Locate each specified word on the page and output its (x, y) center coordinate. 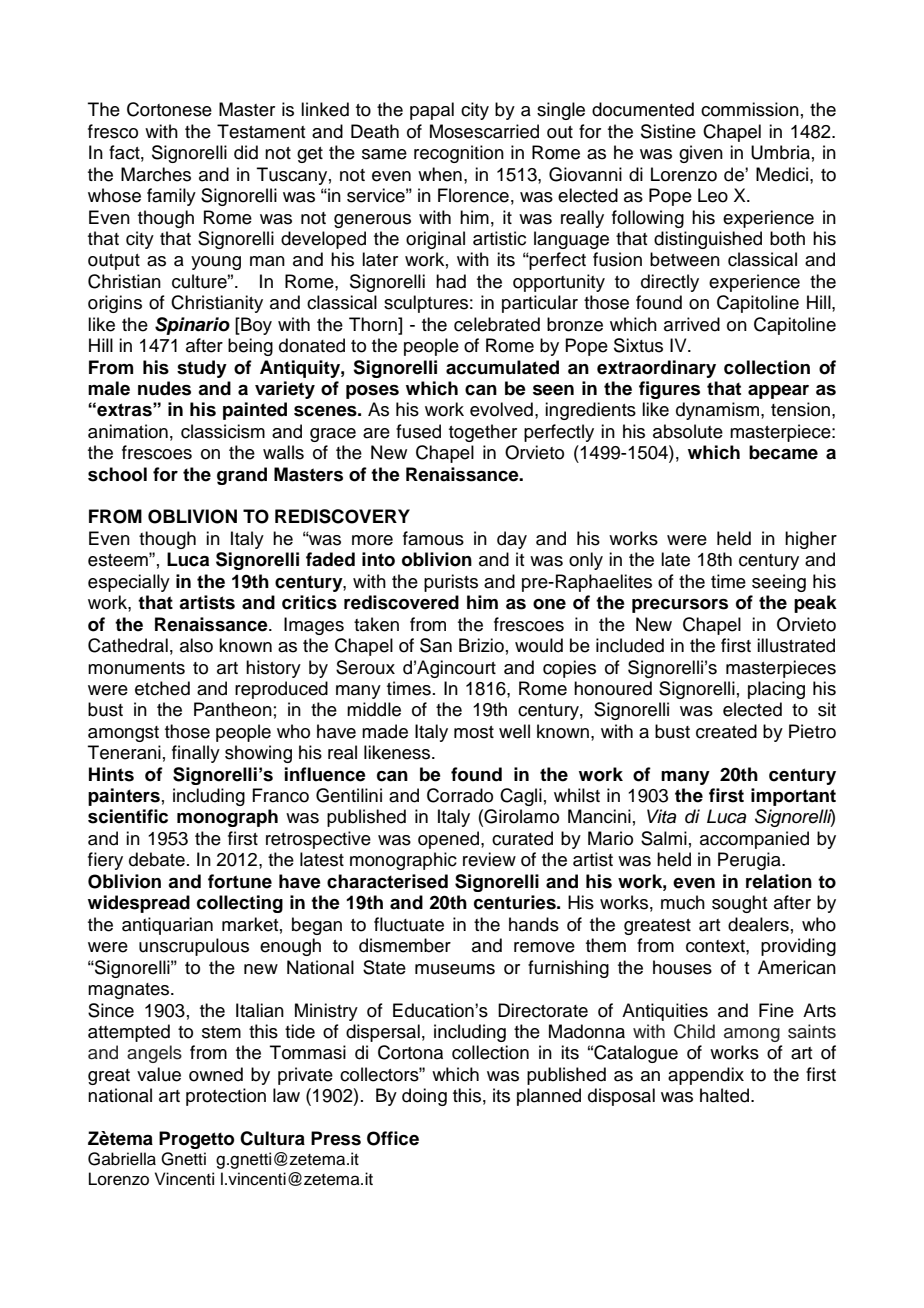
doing (424, 1097)
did (246, 152)
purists (451, 583)
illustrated (796, 645)
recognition (459, 154)
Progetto (196, 1140)
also (196, 645)
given (701, 154)
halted (726, 1095)
